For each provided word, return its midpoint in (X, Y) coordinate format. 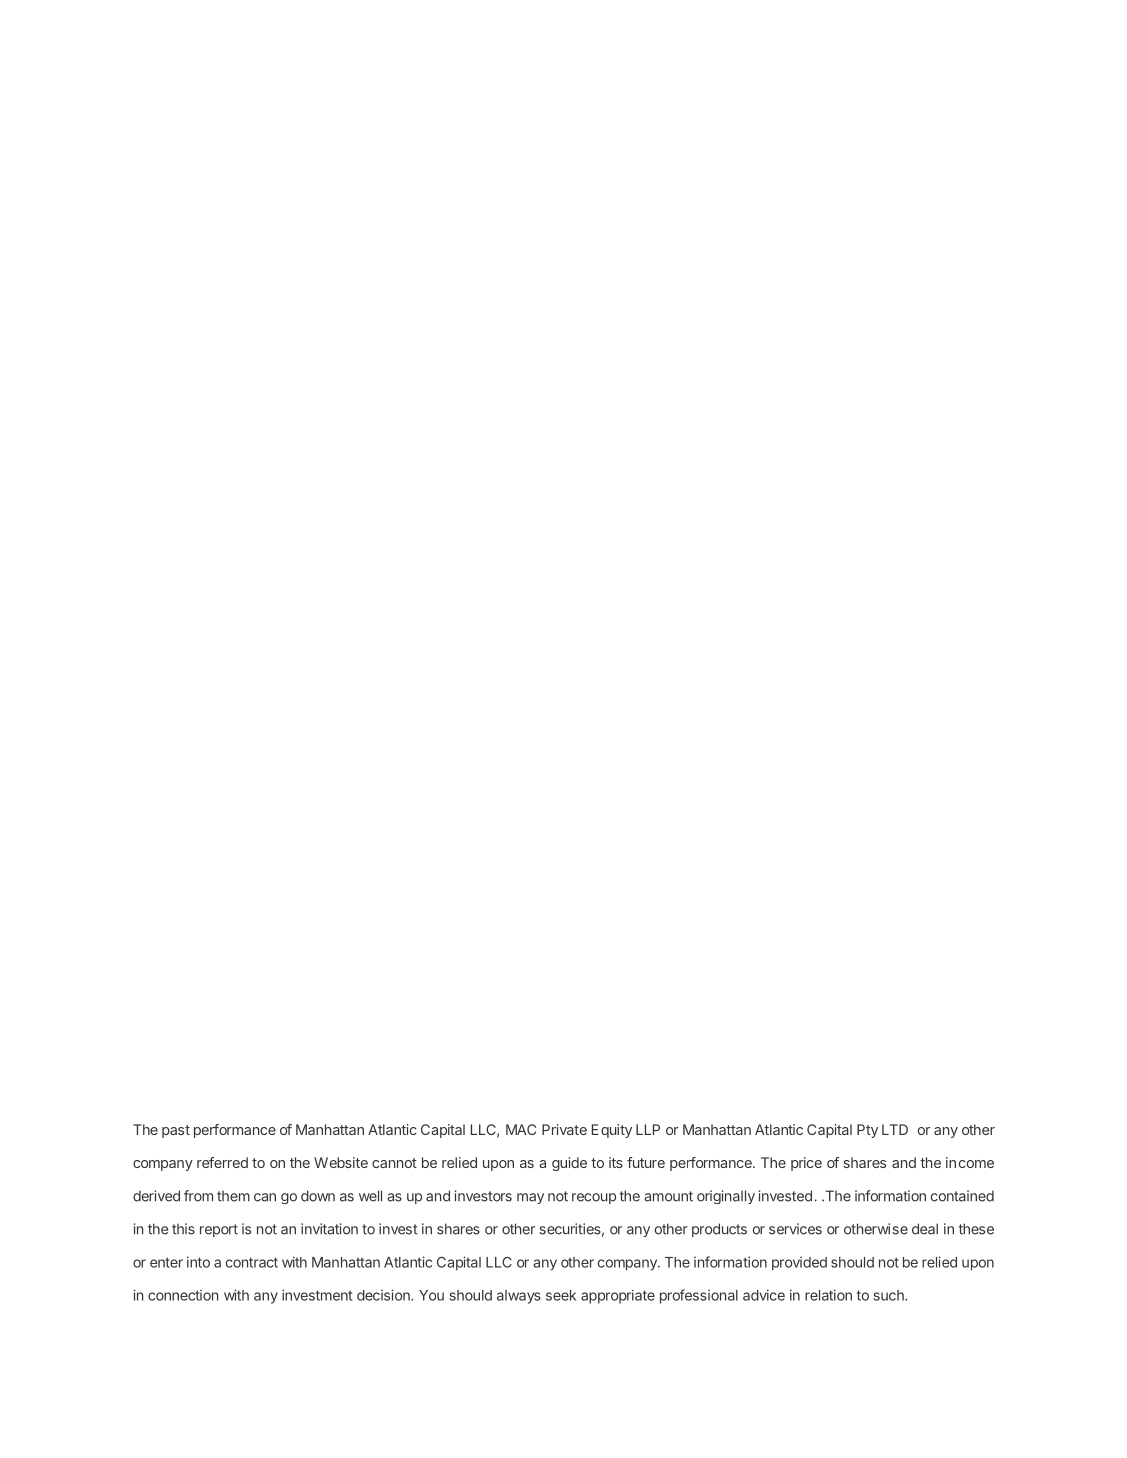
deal (925, 1229)
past (176, 1131)
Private (564, 1129)
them (233, 1196)
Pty (867, 1131)
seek (561, 1295)
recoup (594, 1198)
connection (183, 1295)
